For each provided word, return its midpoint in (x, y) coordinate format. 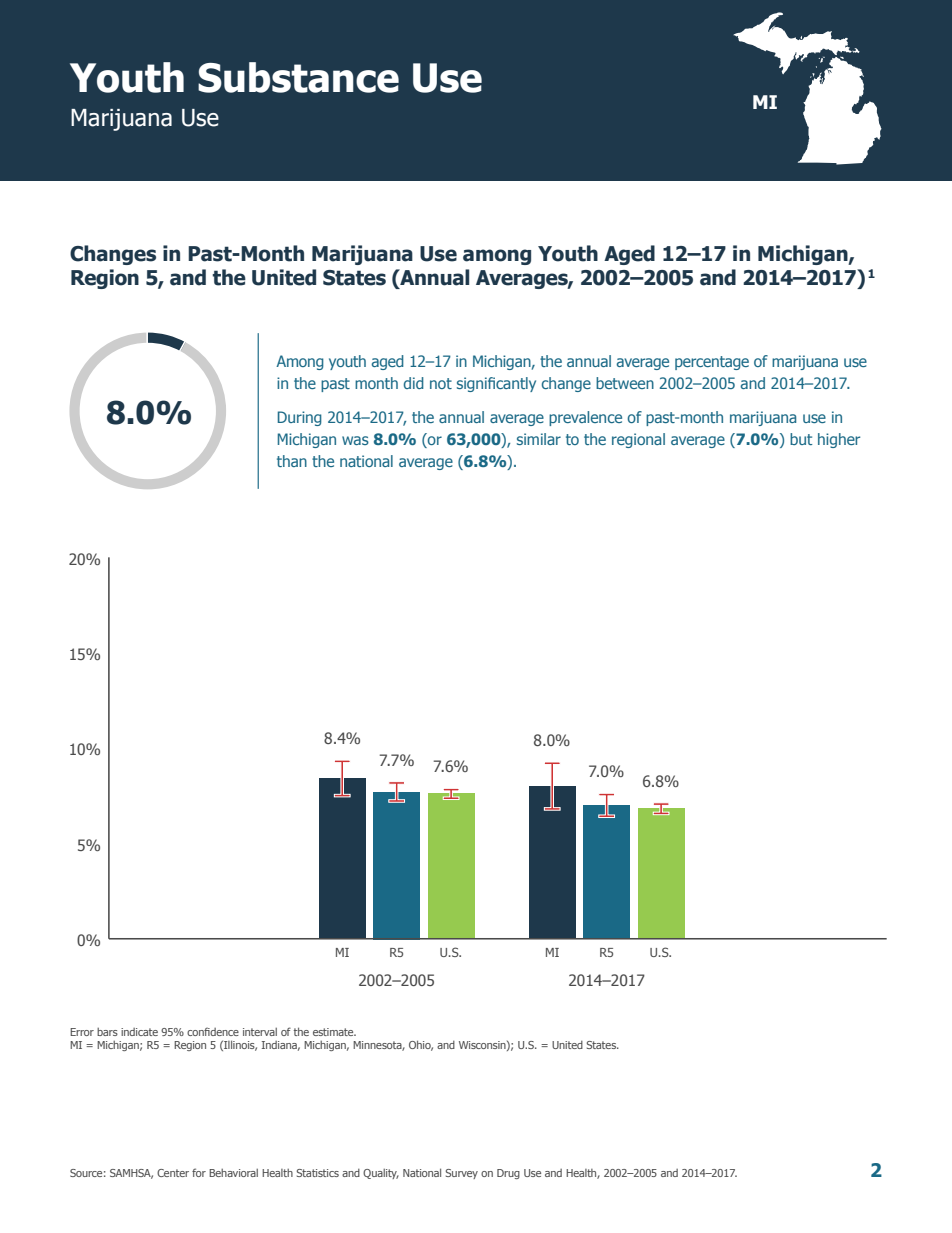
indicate (139, 1032)
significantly (496, 384)
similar (539, 439)
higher (839, 440)
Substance (298, 77)
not (441, 383)
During (300, 418)
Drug (508, 1174)
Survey (462, 1174)
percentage (712, 363)
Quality (381, 1174)
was (355, 440)
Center (173, 1173)
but (801, 439)
